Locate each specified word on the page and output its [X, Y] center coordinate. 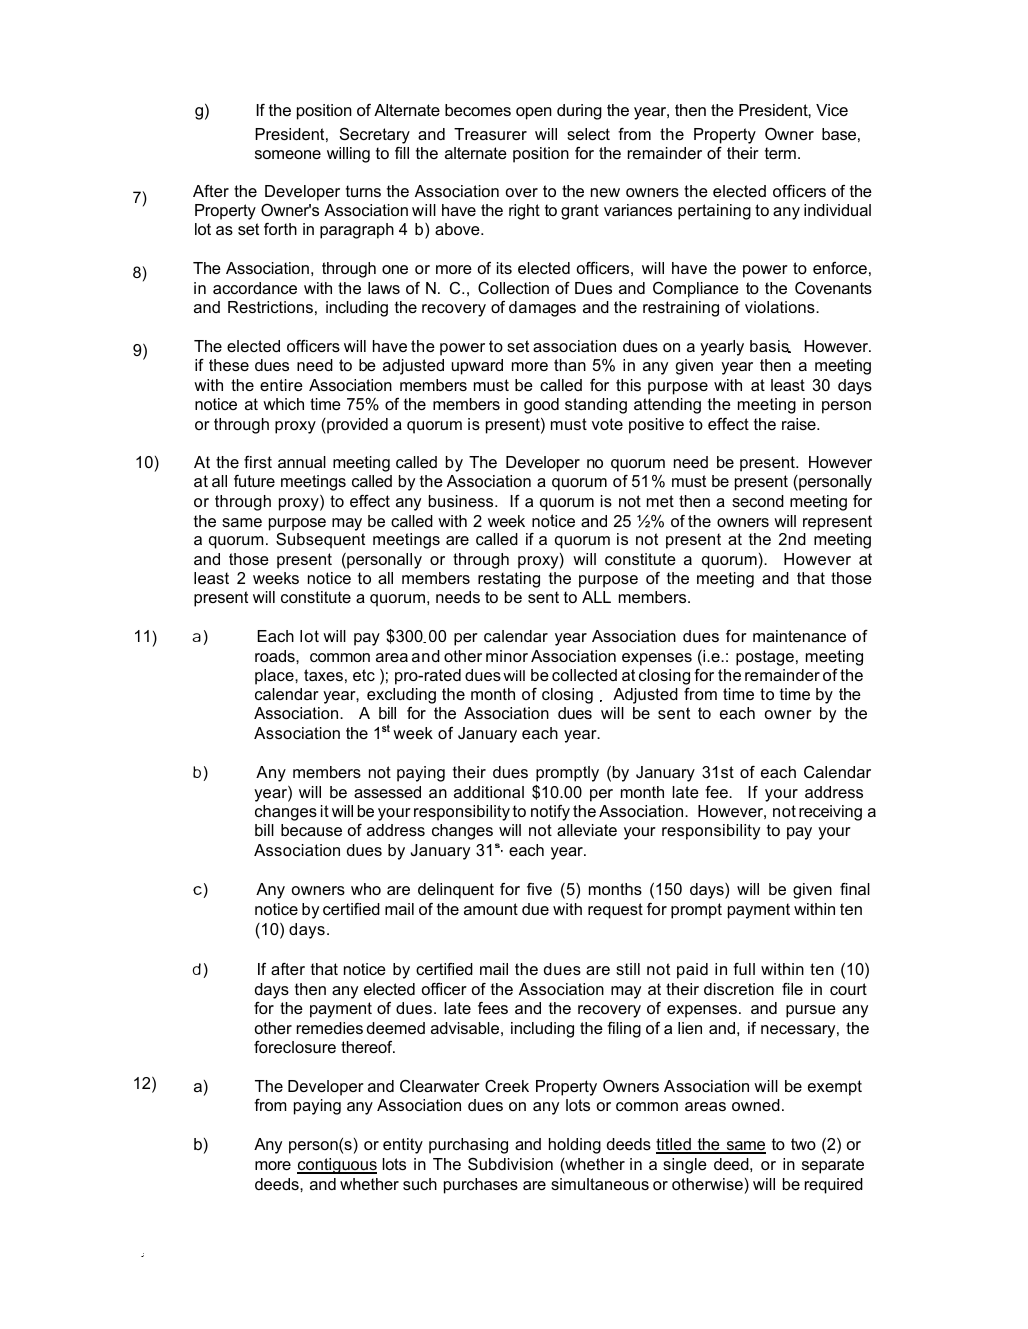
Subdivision [510, 1164]
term [780, 153]
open [534, 113]
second [758, 501]
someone [288, 154]
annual [302, 462]
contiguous [337, 1166]
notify [550, 813]
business [462, 501]
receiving [830, 813]
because [311, 830]
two [803, 1144]
